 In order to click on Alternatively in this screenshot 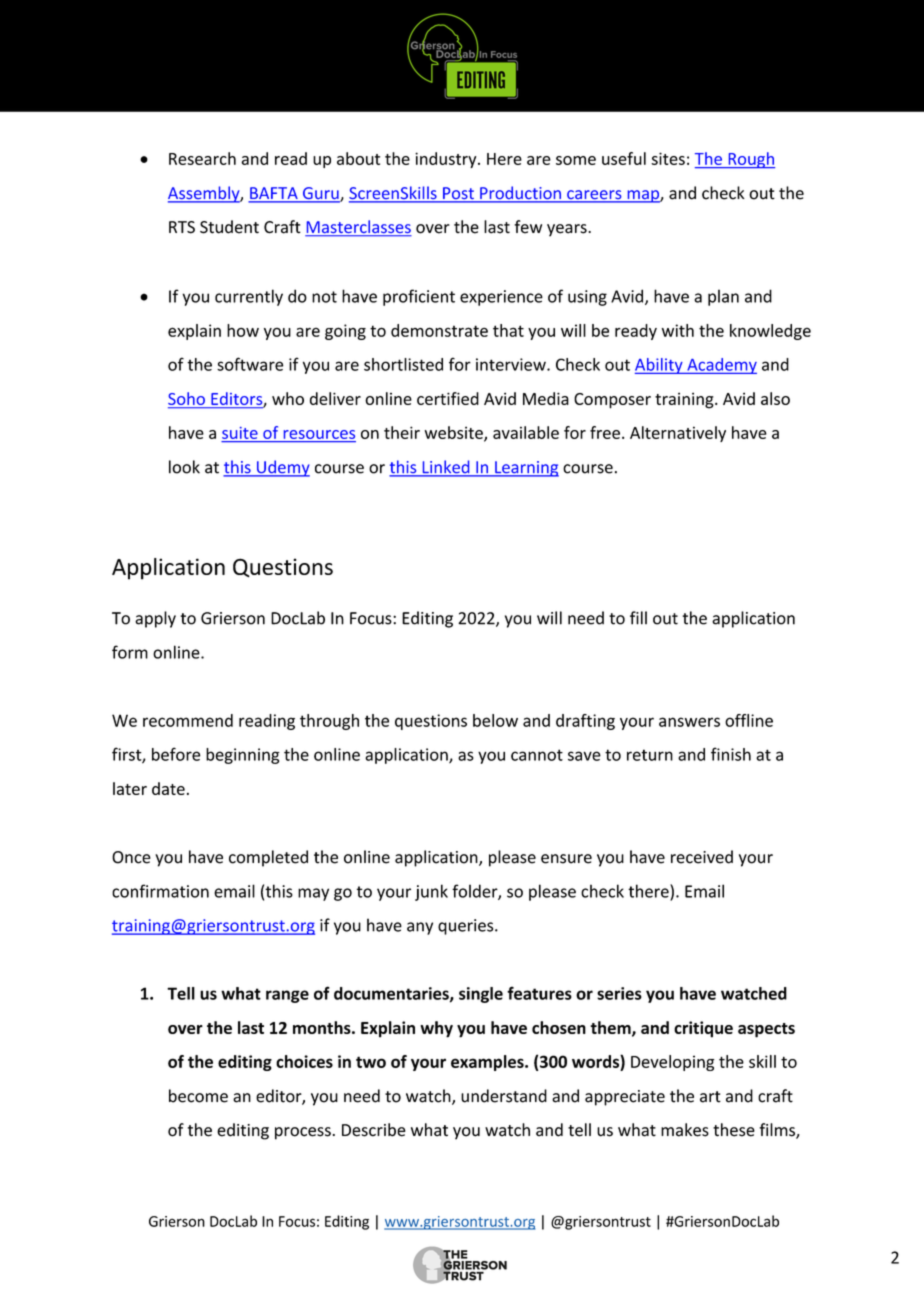, I will do `click(678, 434)`.
